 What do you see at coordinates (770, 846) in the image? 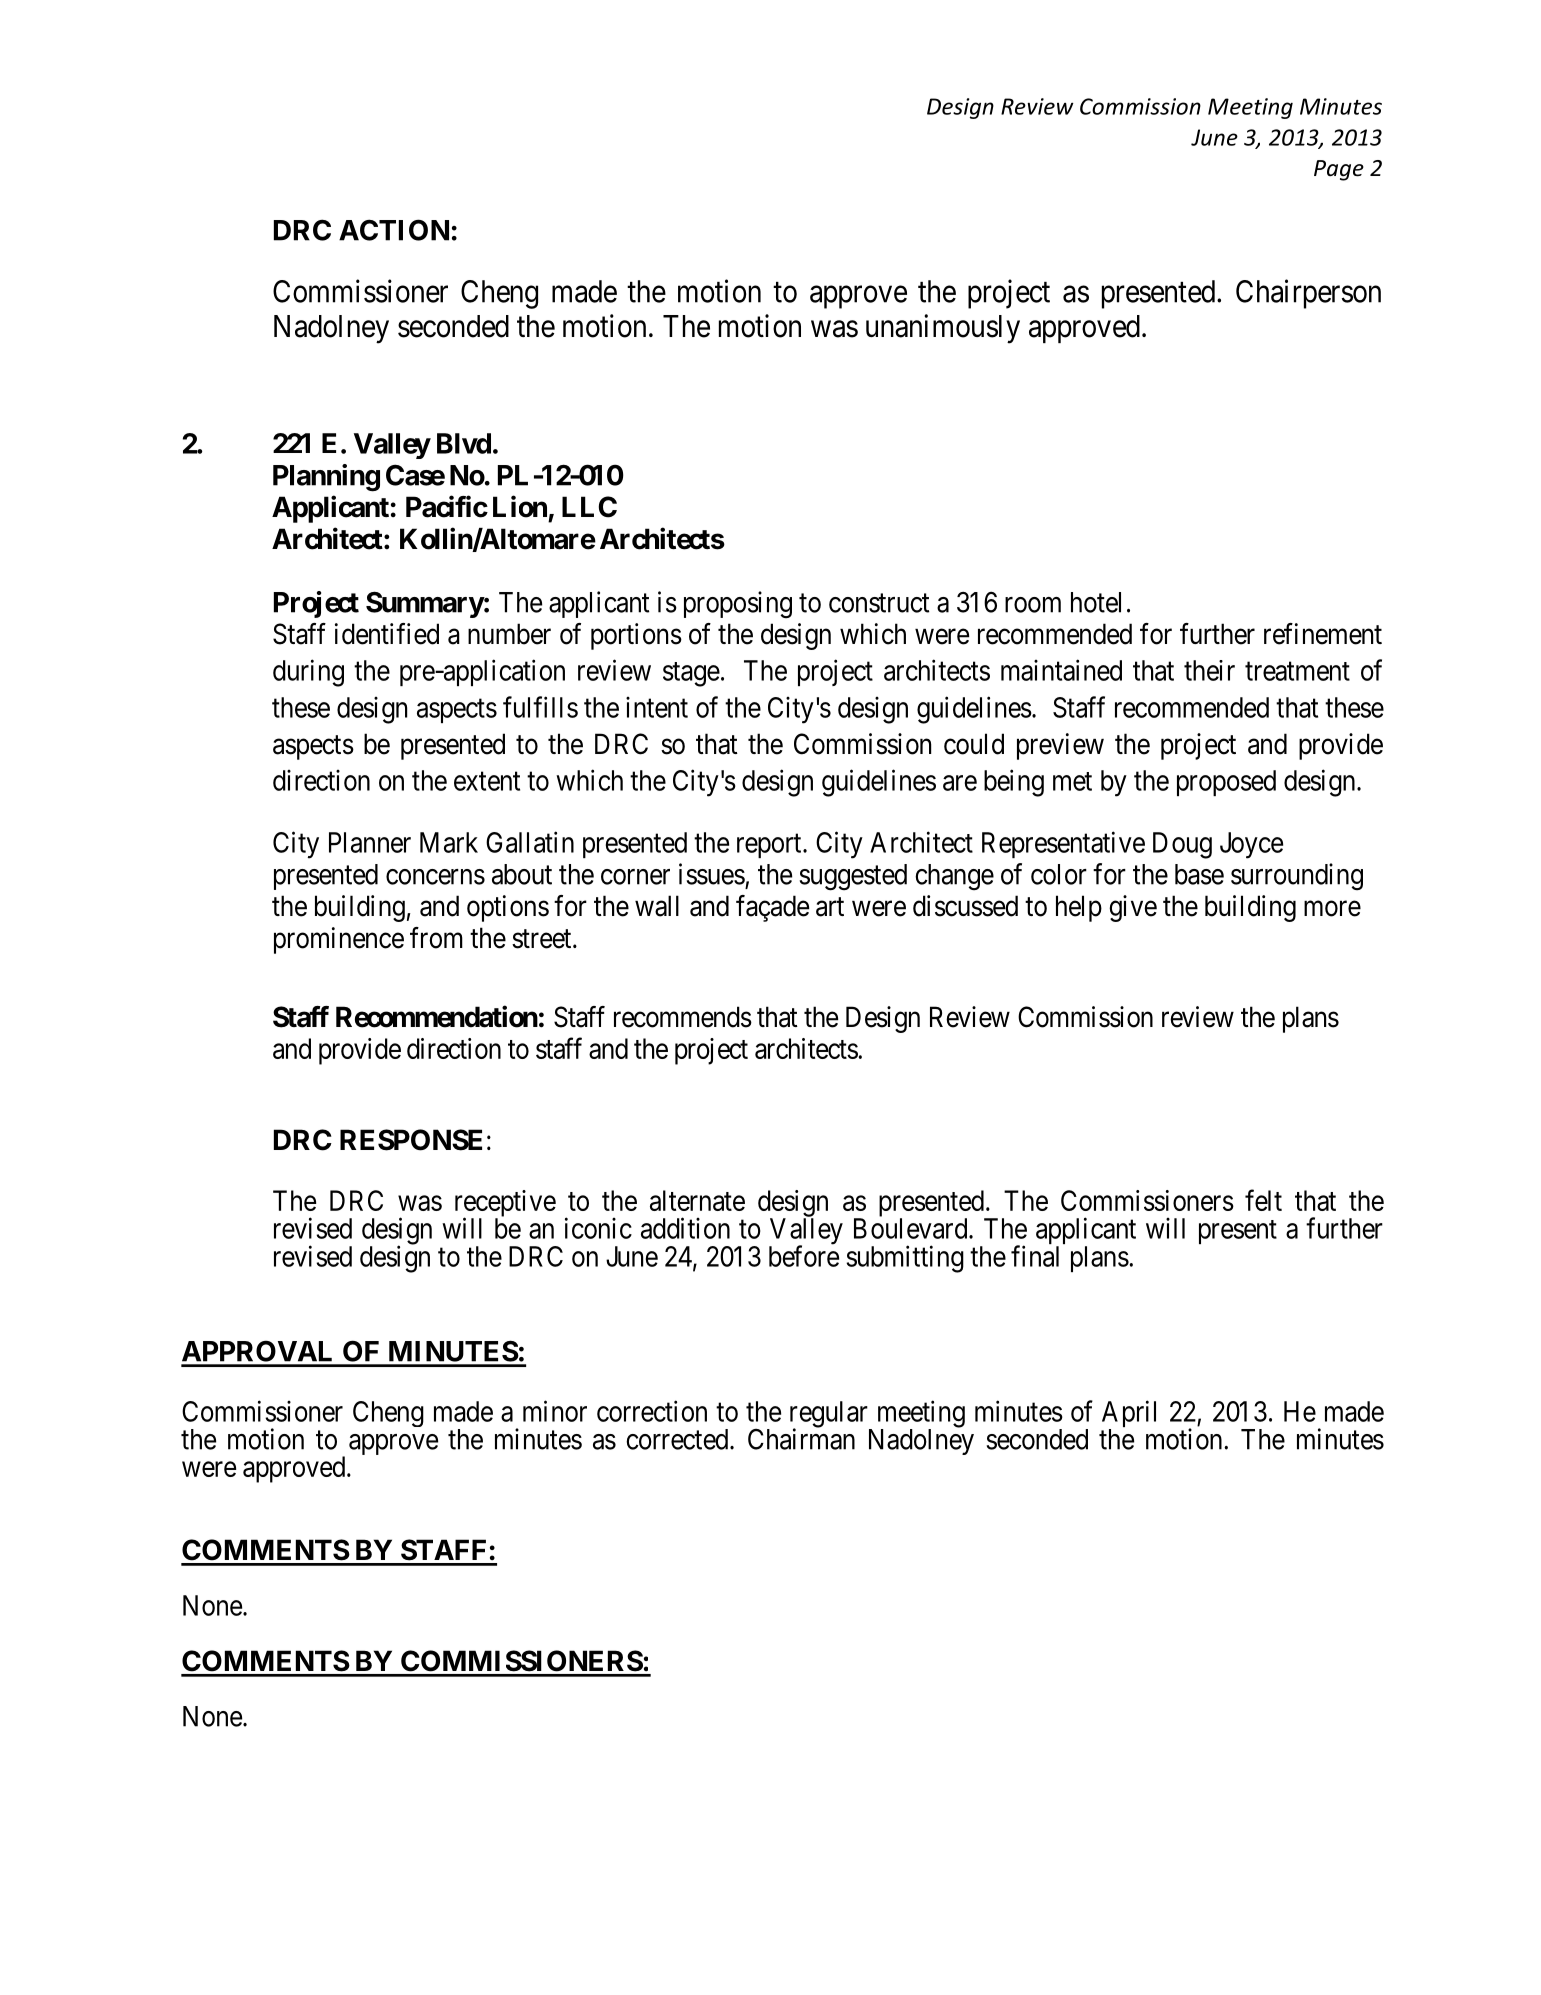
I see `report` at bounding box center [770, 846].
